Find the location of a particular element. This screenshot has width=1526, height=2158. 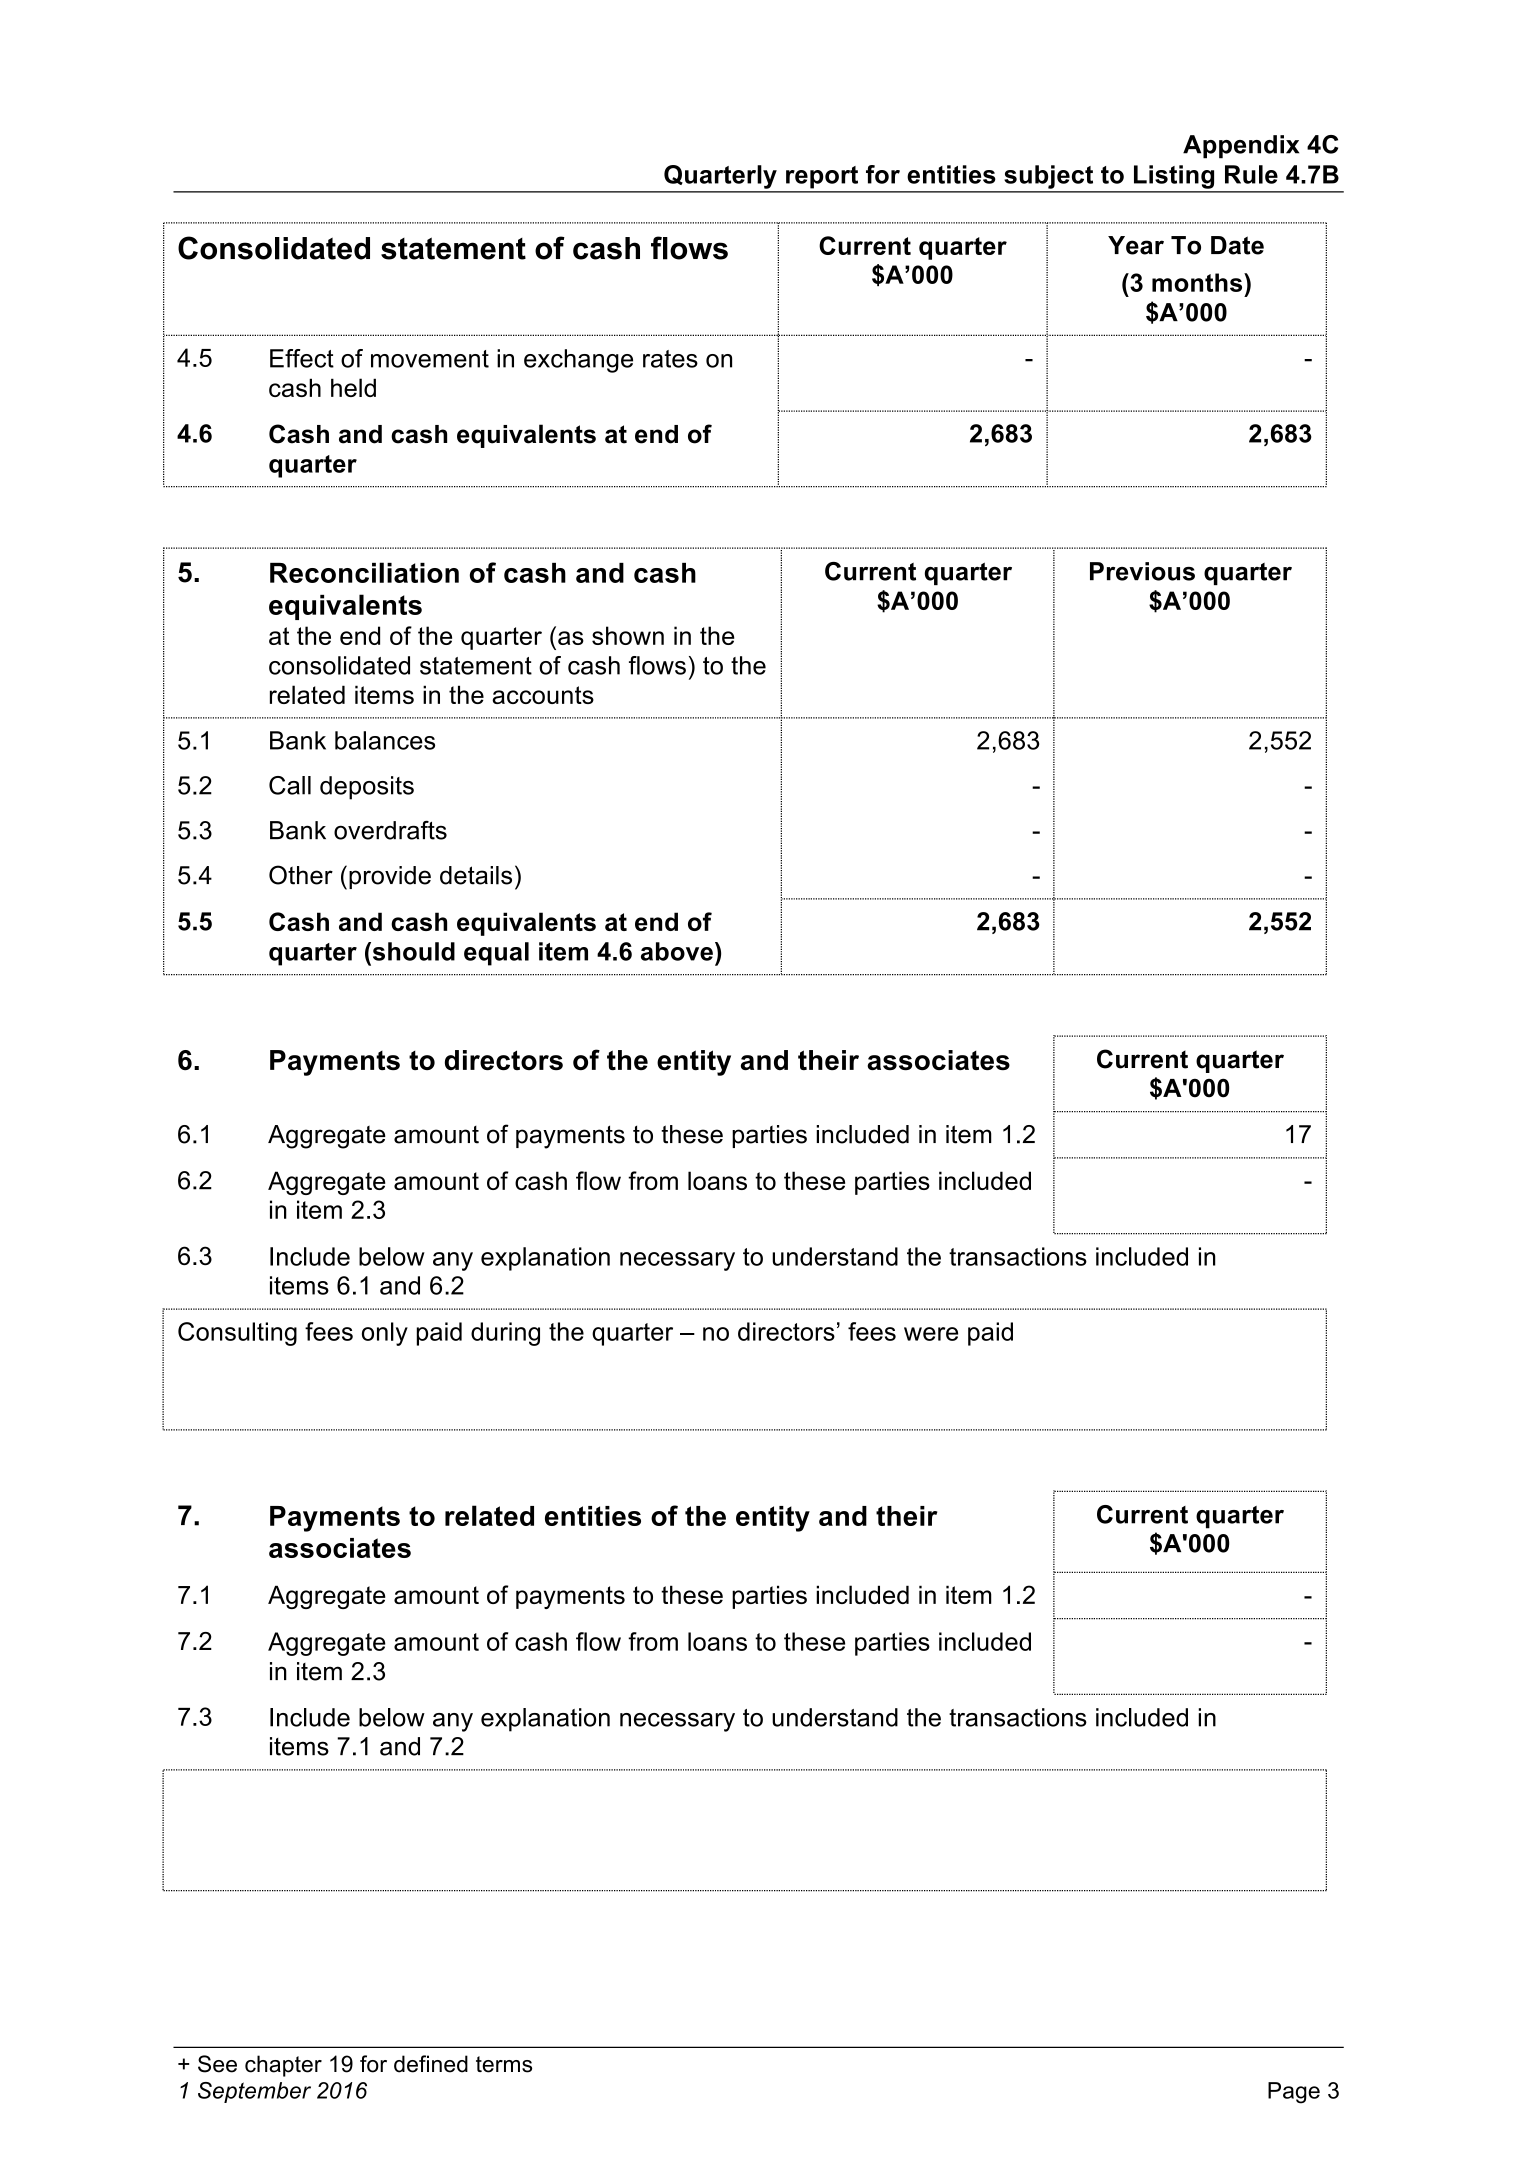

Previous is located at coordinates (1142, 571).
